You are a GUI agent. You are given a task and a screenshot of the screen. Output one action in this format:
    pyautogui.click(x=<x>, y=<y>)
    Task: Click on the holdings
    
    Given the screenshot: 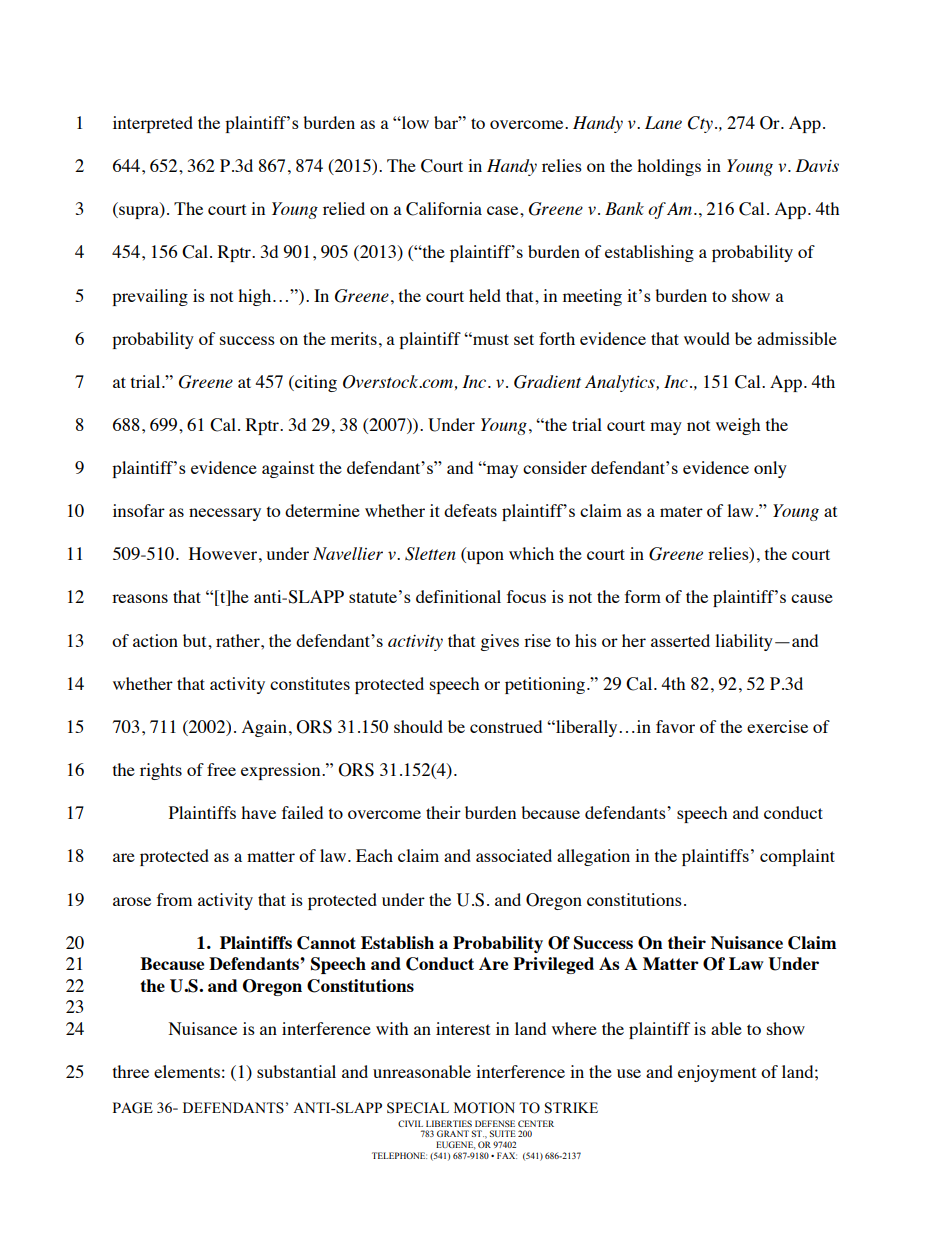 What is the action you would take?
    pyautogui.click(x=669, y=167)
